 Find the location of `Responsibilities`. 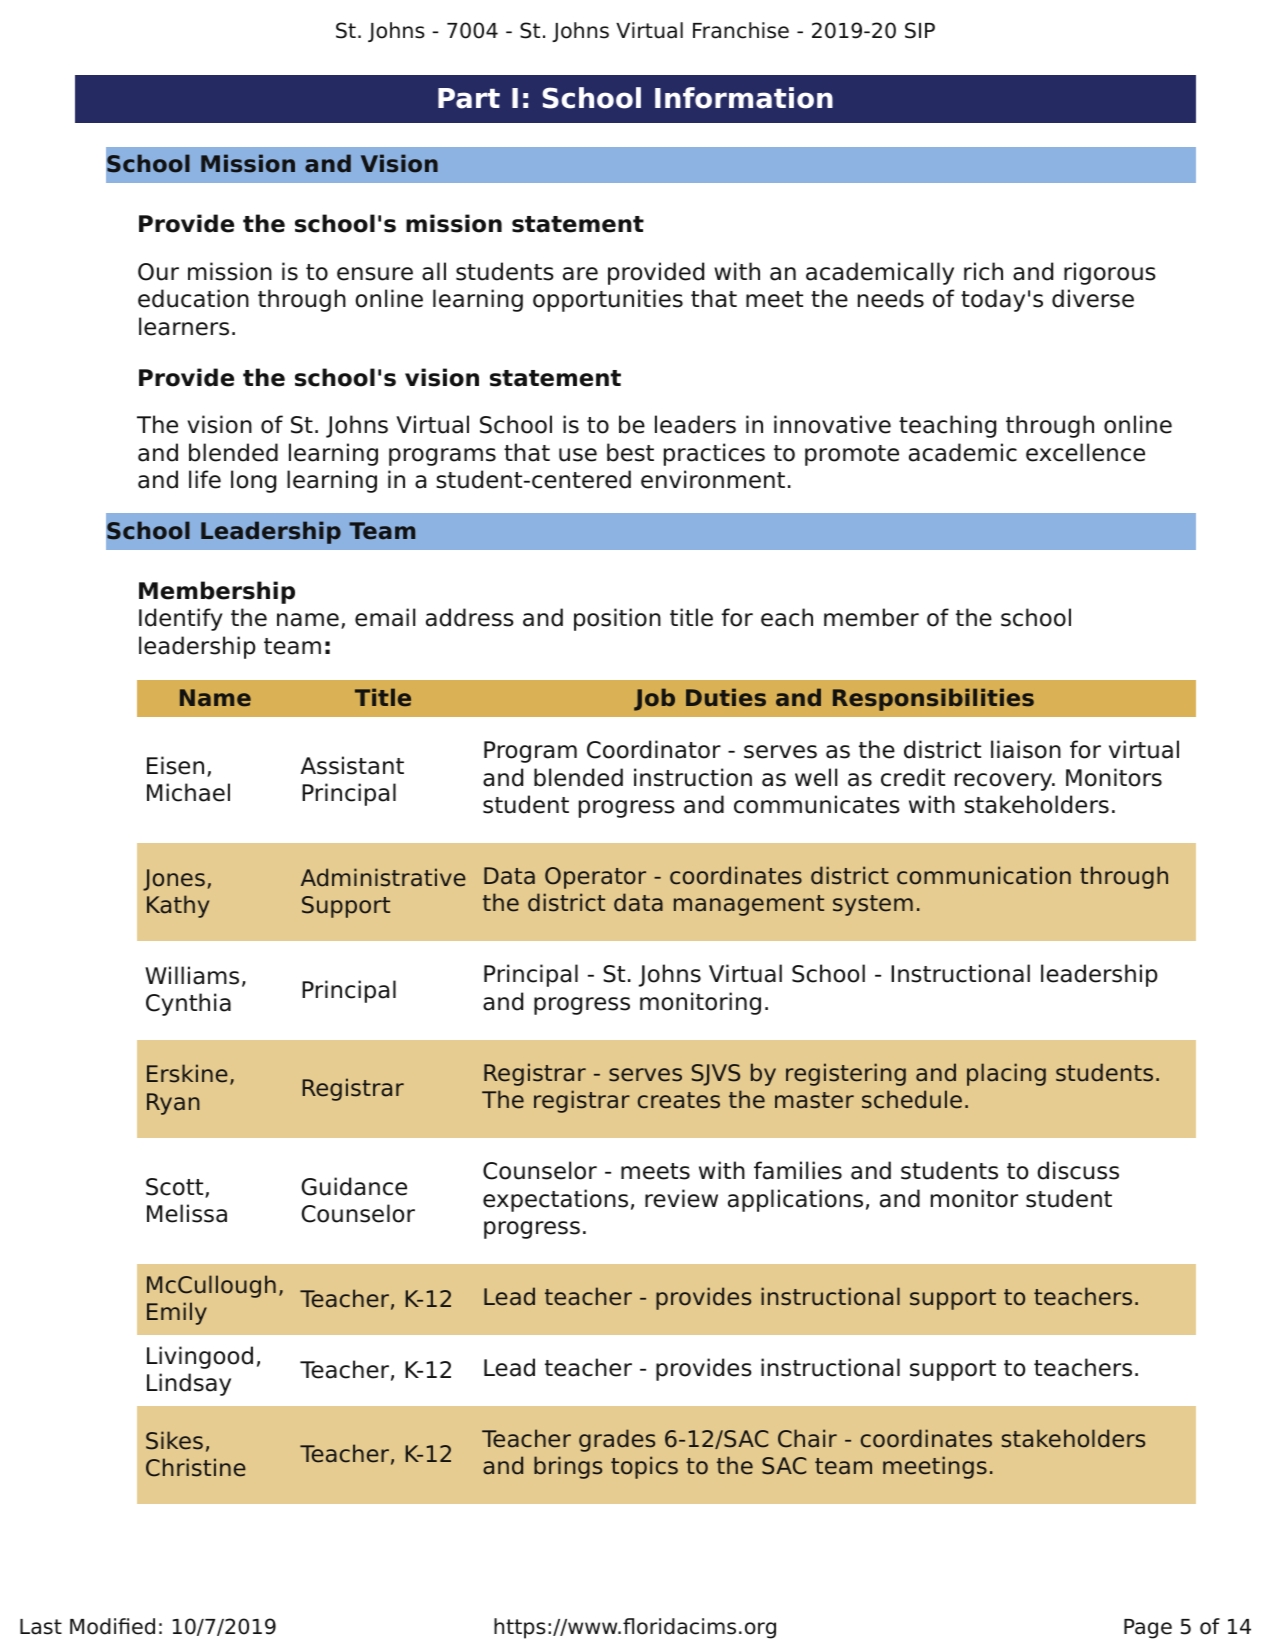

Responsibilities is located at coordinates (933, 699).
